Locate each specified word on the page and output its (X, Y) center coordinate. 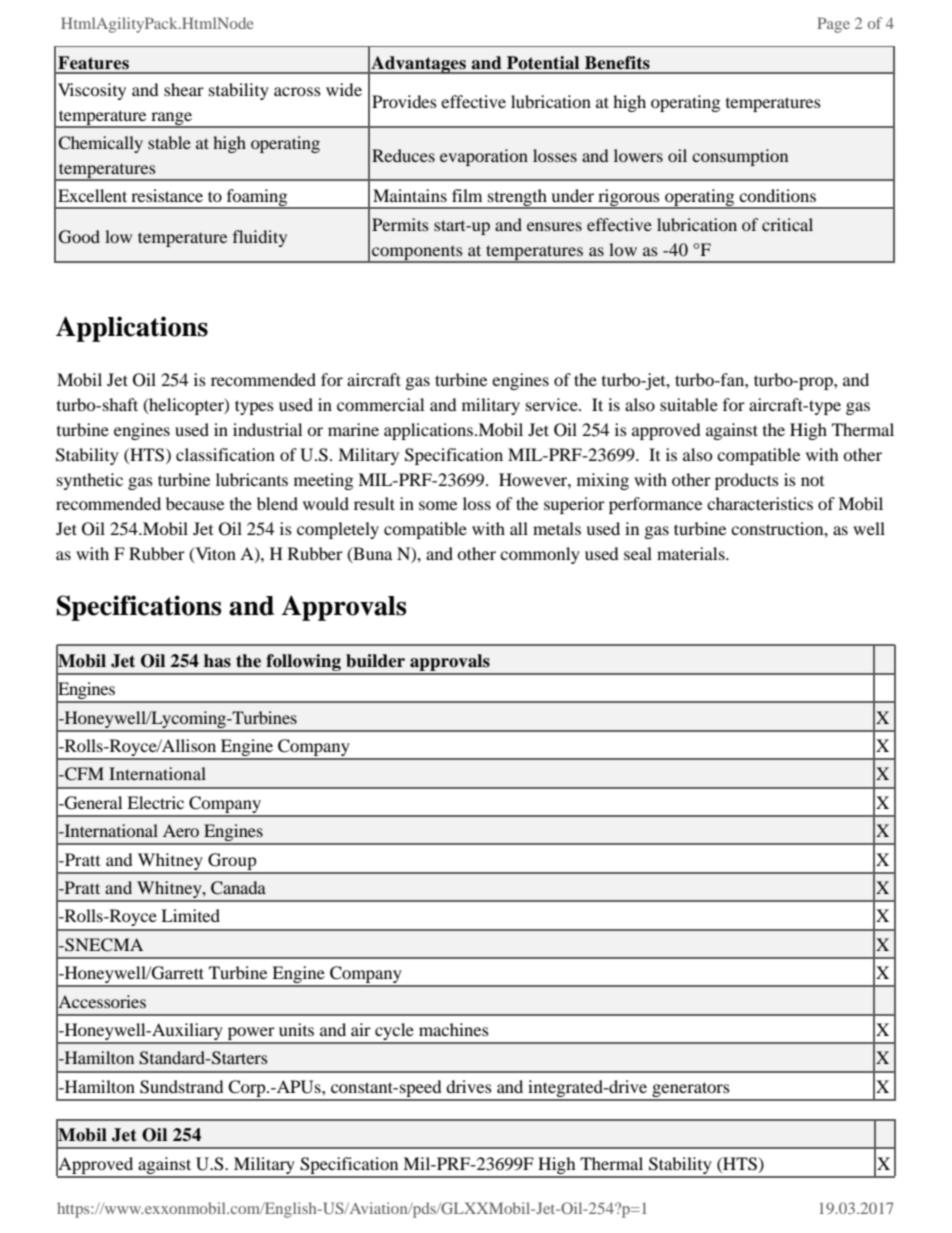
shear (184, 89)
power (251, 1035)
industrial (267, 429)
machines (454, 1029)
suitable (689, 404)
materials (692, 553)
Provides (404, 101)
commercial (380, 404)
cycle (394, 1033)
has (217, 661)
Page (833, 25)
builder (375, 661)
